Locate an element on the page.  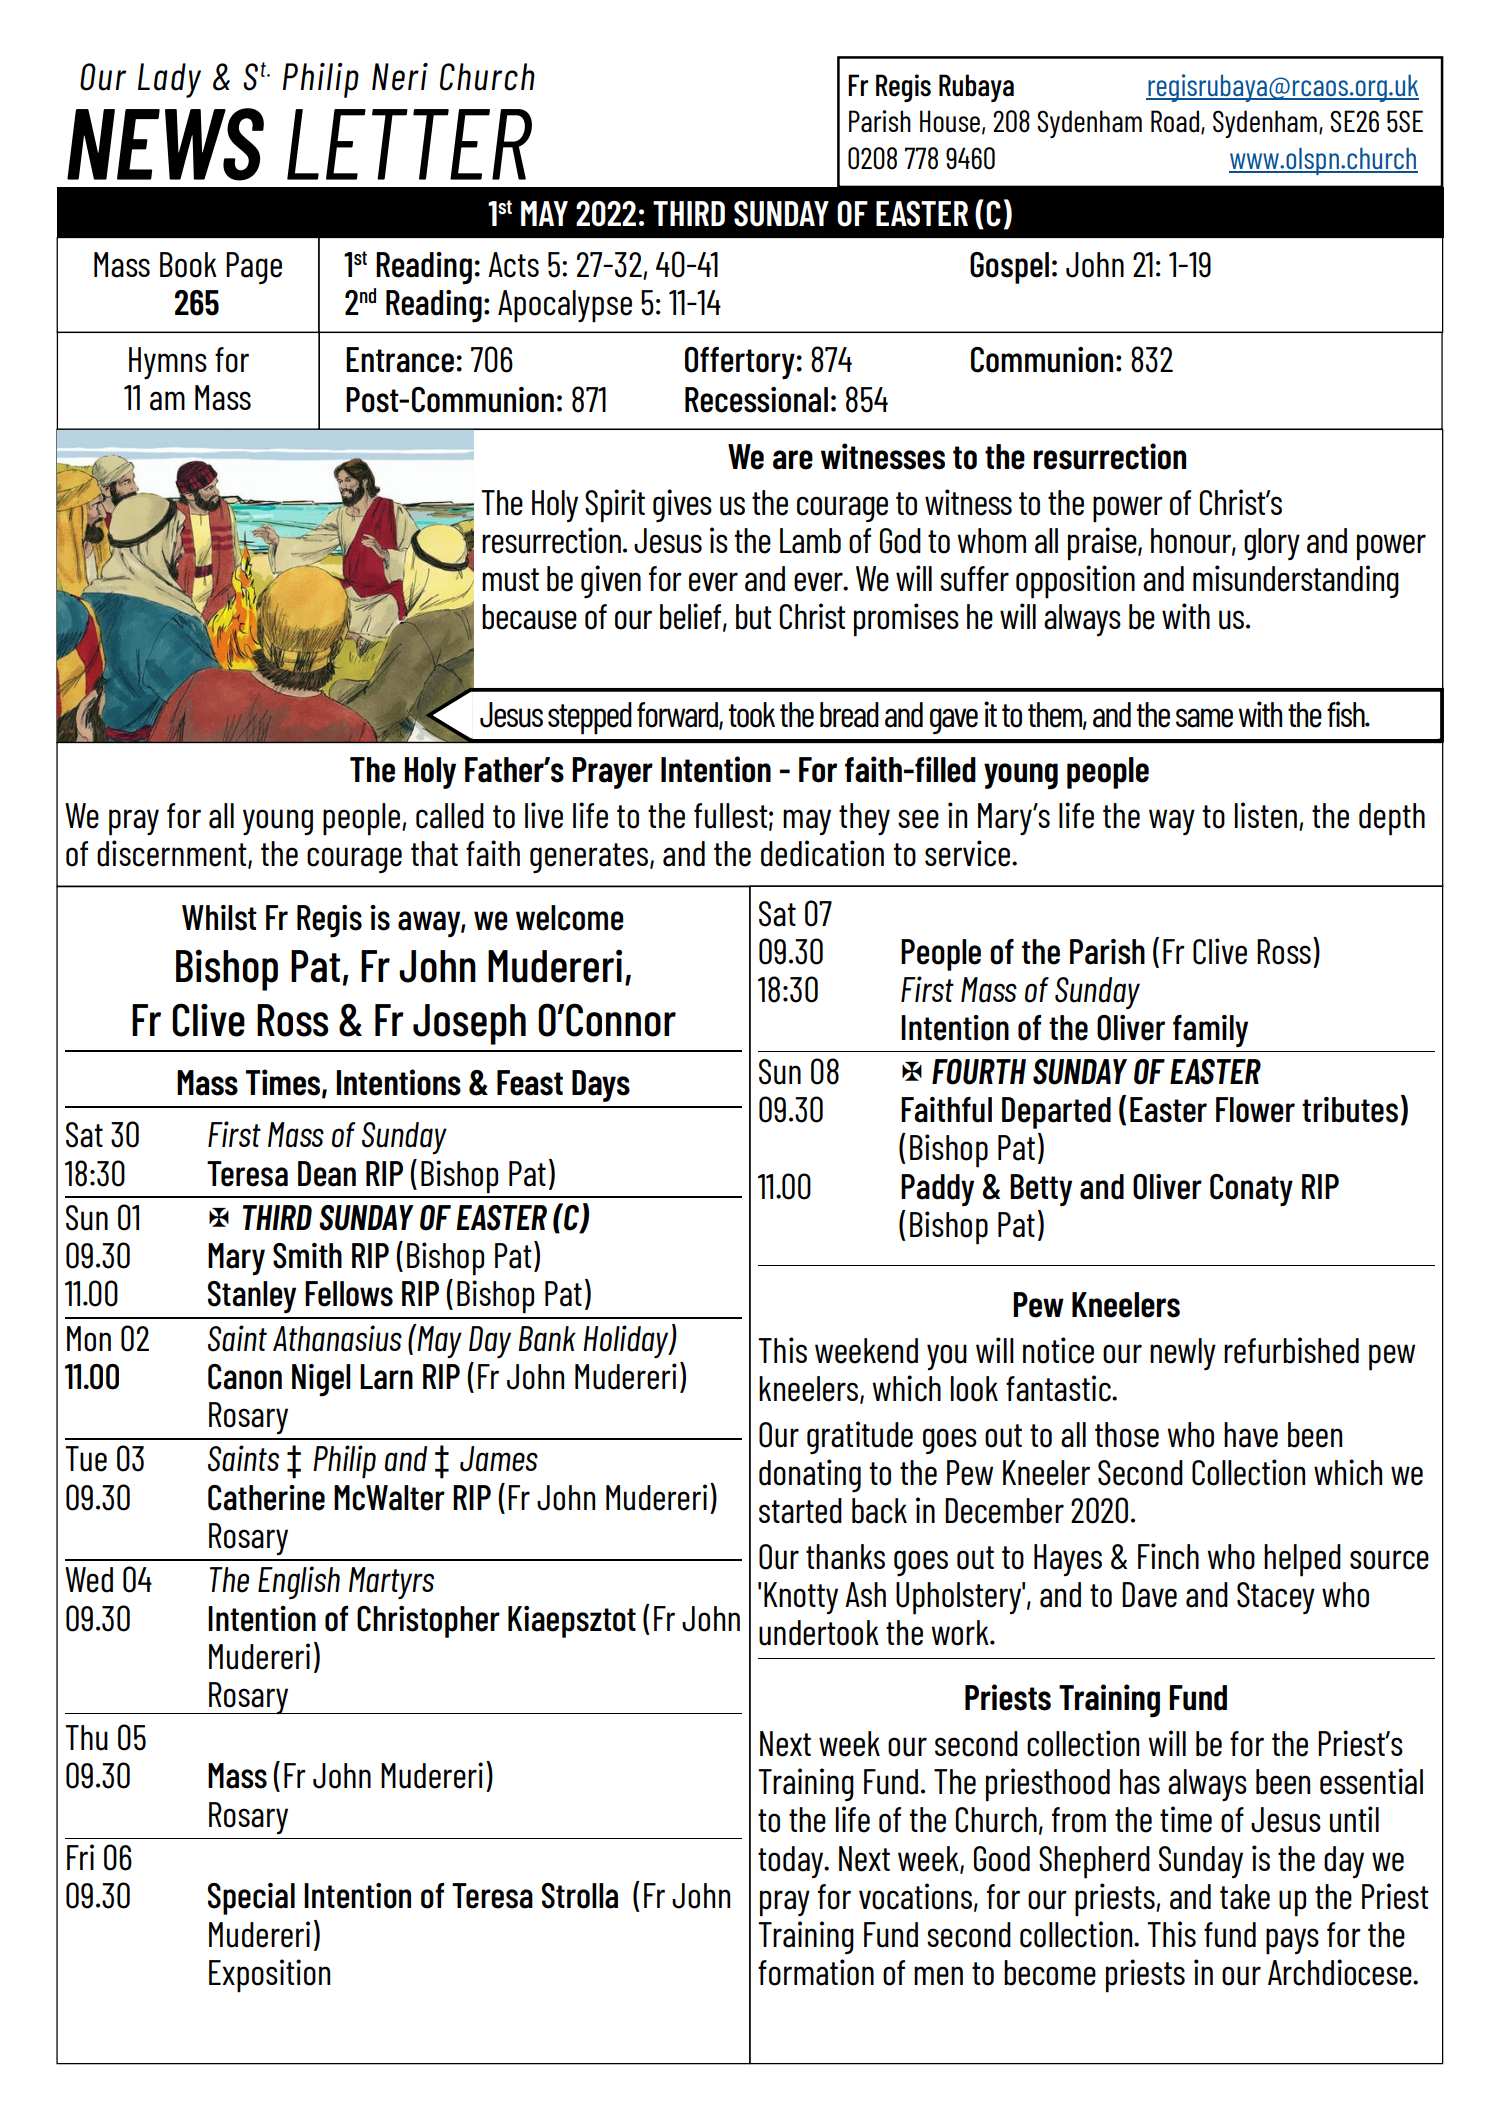
Days is located at coordinates (601, 1086).
